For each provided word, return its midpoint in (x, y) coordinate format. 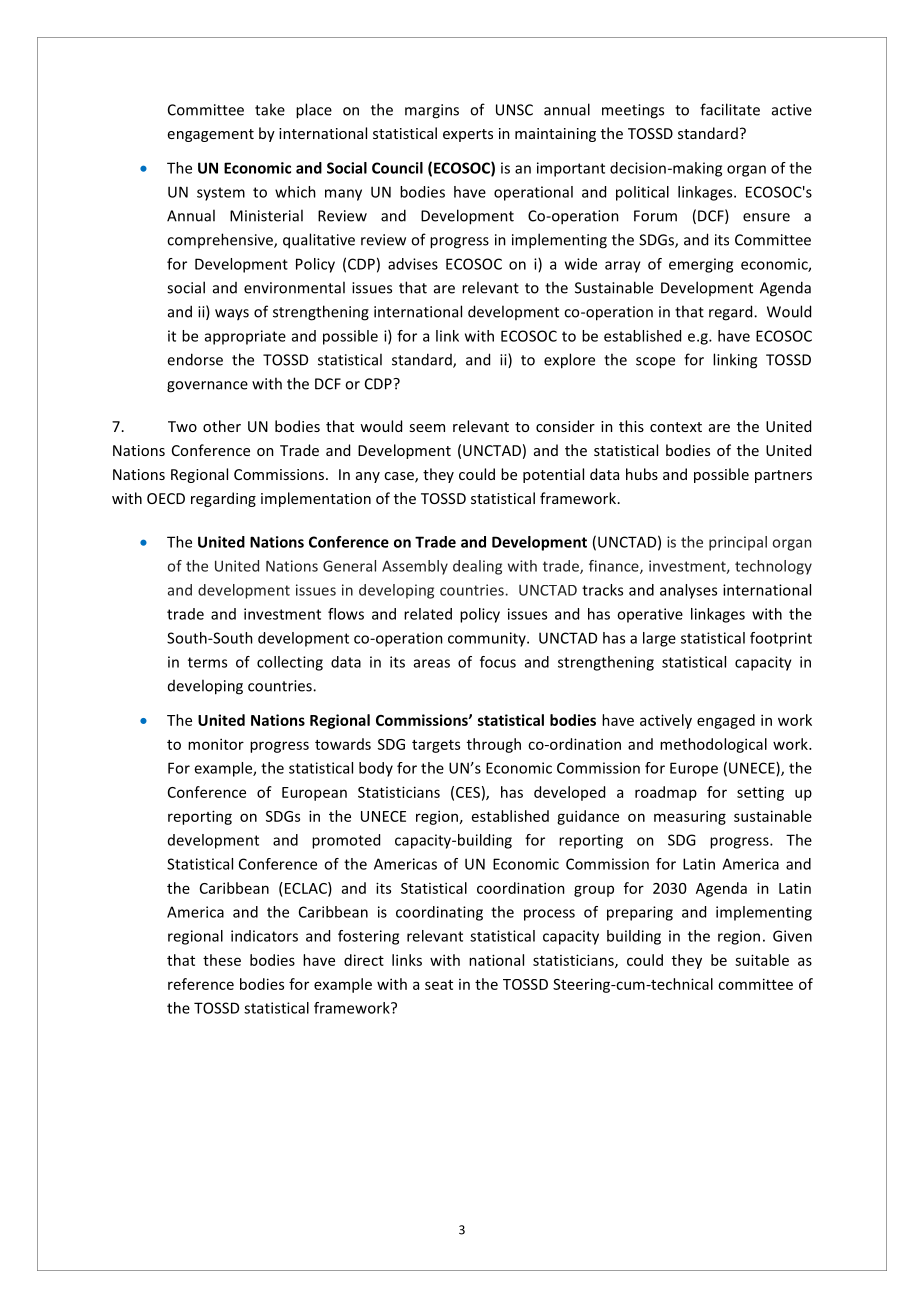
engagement (211, 135)
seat (439, 985)
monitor (216, 744)
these (222, 960)
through (494, 745)
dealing (477, 567)
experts (468, 135)
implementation (316, 499)
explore (569, 361)
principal (738, 543)
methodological (713, 745)
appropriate (245, 337)
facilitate (730, 109)
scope (655, 363)
